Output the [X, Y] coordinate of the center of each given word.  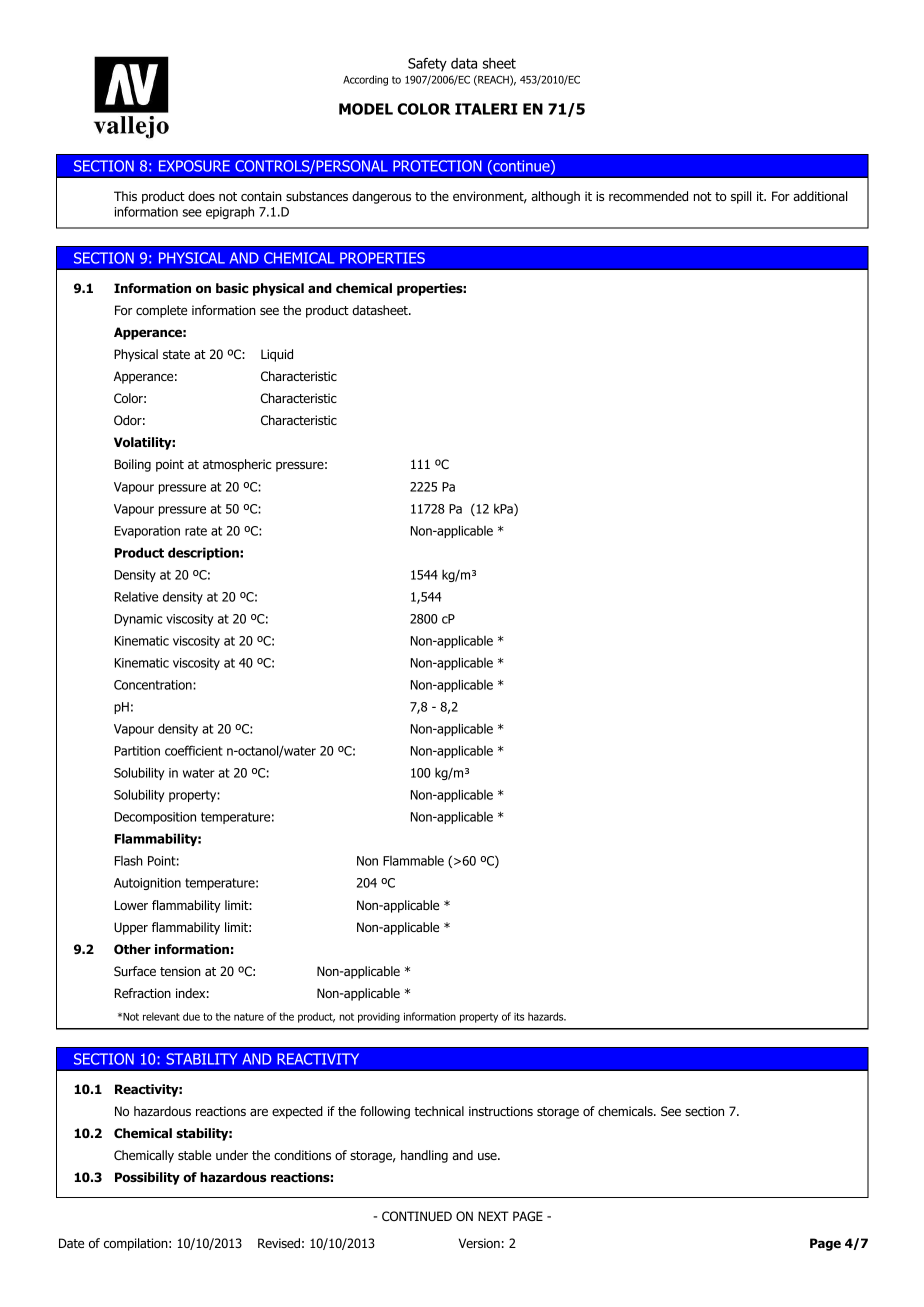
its [519, 1017]
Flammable [413, 860]
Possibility [147, 1178]
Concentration [154, 685]
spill [741, 197]
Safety [427, 65]
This [125, 196]
